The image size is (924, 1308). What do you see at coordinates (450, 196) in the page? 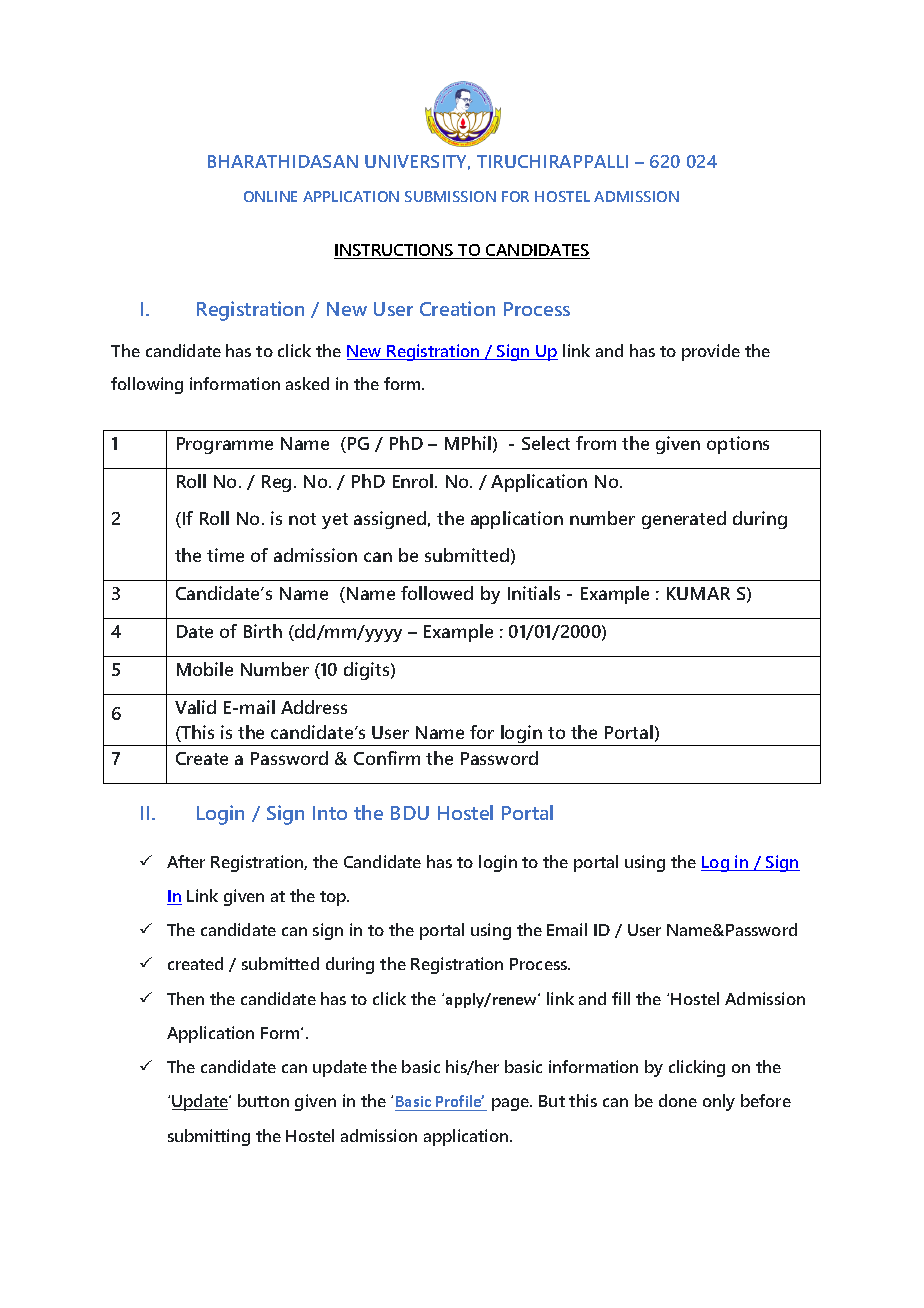
I see `SUBMISSION` at bounding box center [450, 196].
